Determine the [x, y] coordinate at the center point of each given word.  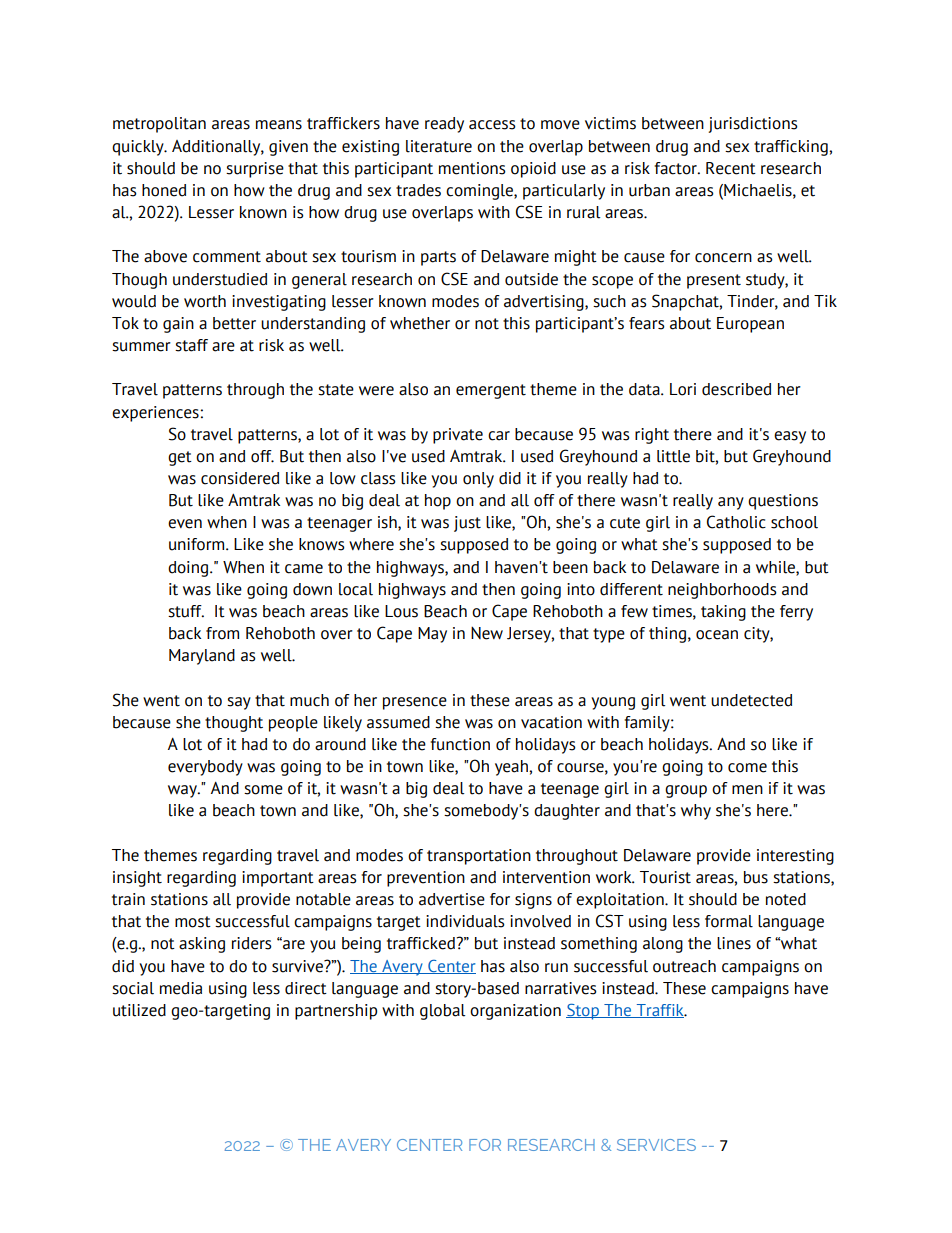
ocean [717, 635]
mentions [472, 168]
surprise [255, 170]
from [222, 633]
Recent [731, 168]
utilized [139, 1010]
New [487, 633]
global [442, 1012]
